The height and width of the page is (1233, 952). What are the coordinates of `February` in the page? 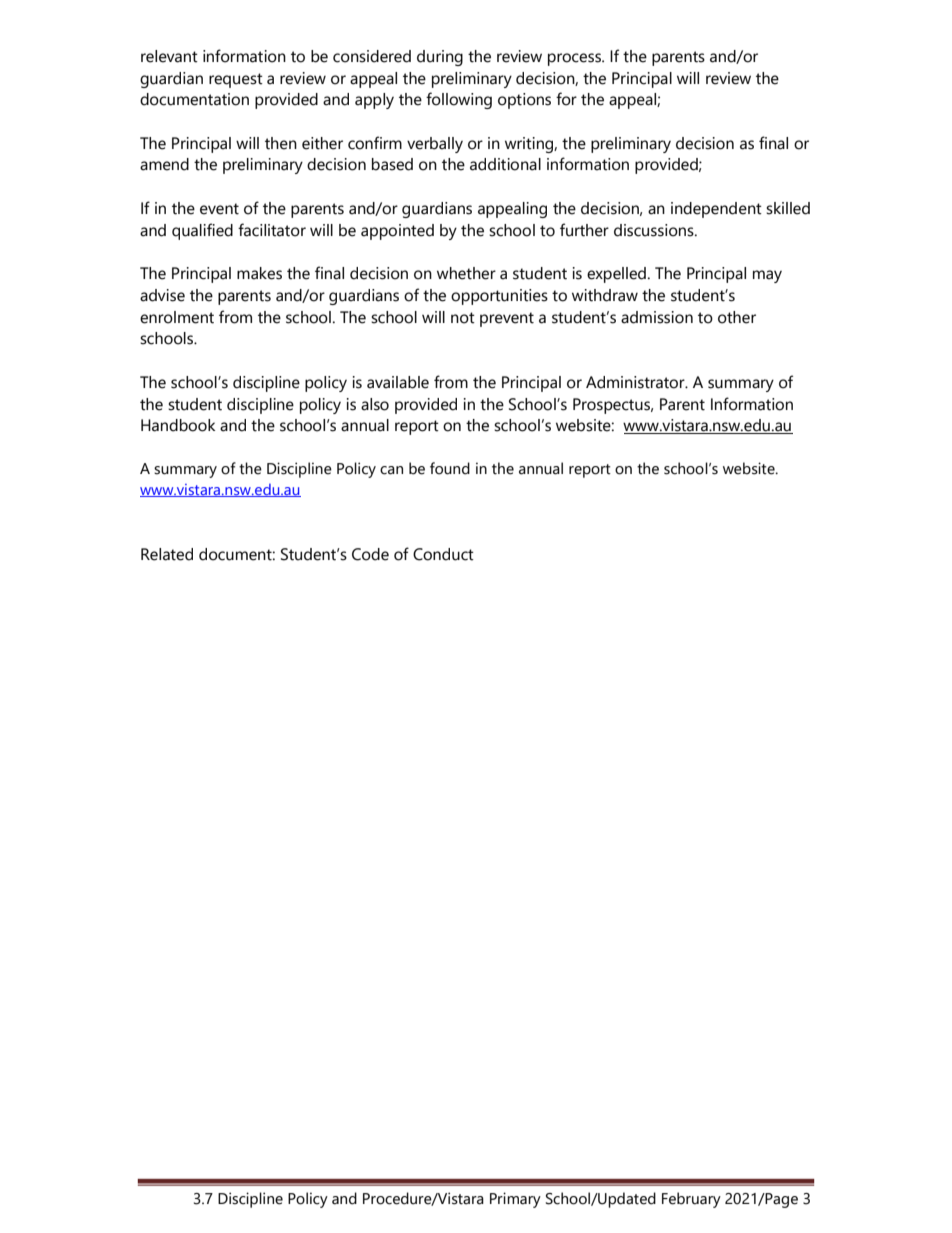 It's located at (691, 1200).
